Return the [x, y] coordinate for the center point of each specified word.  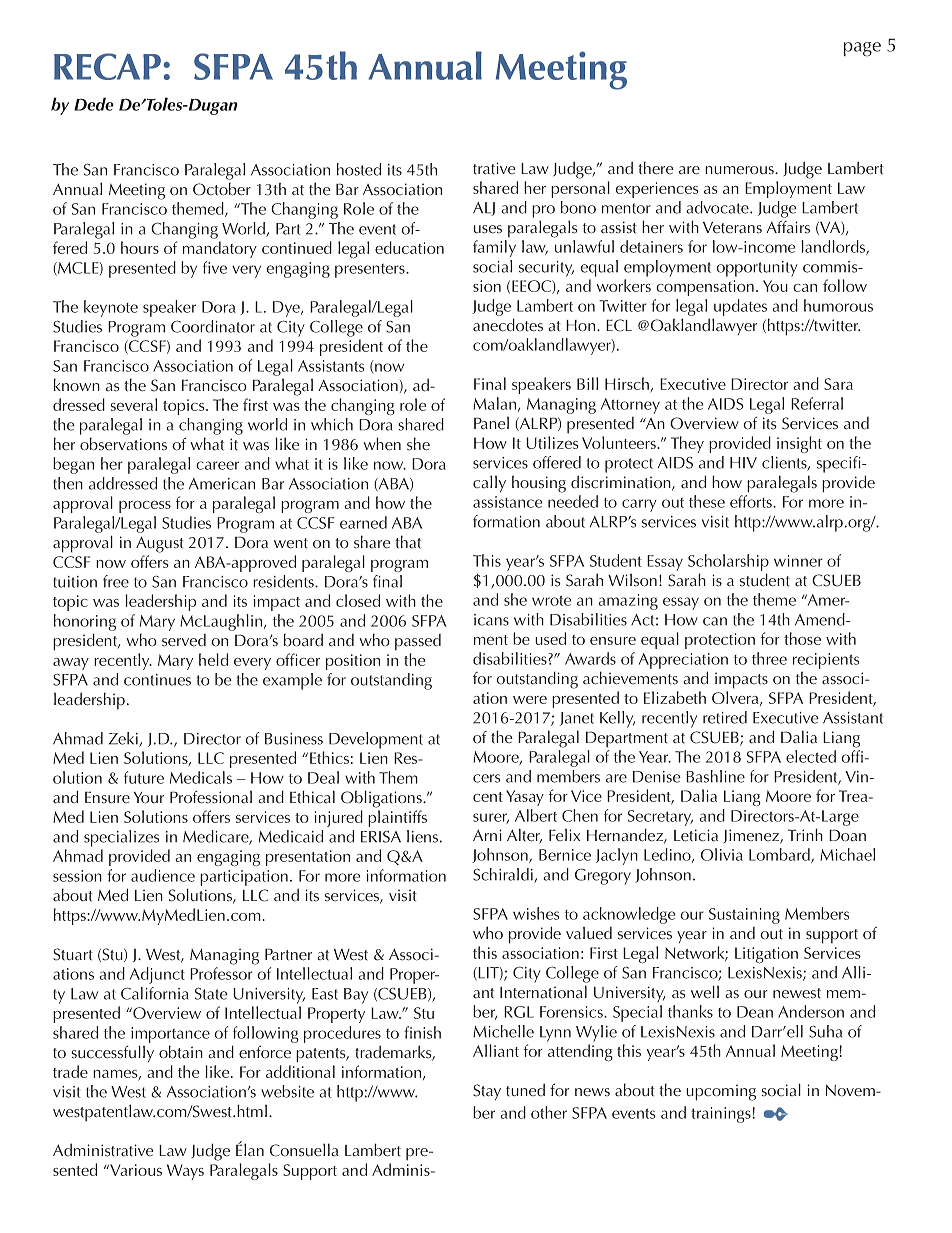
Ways [185, 1172]
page [862, 49]
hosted [359, 169]
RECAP [107, 66]
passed [418, 642]
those [802, 638]
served [184, 640]
